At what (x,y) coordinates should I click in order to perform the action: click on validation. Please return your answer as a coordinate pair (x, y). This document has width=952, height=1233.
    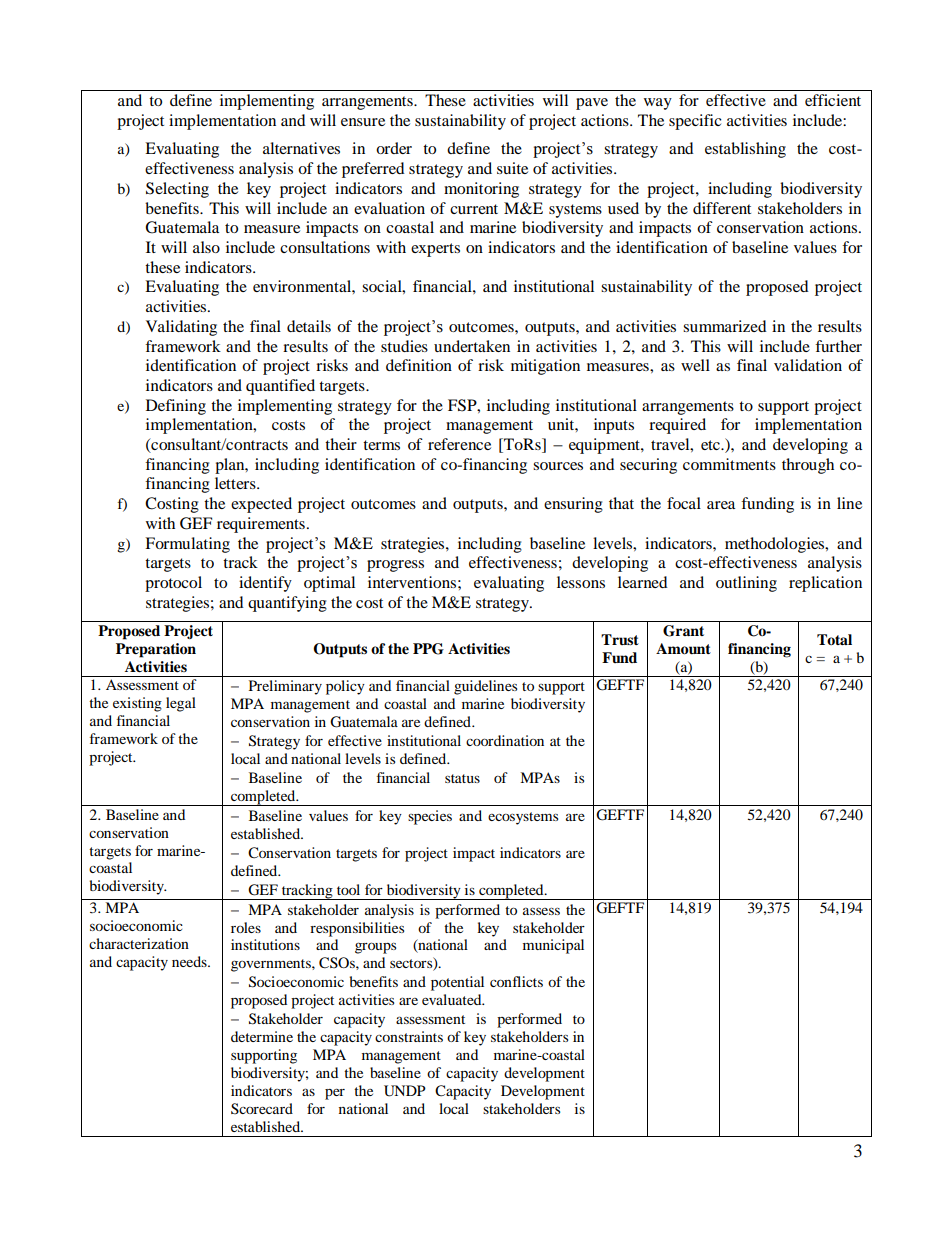
    Looking at the image, I should click on (808, 365).
